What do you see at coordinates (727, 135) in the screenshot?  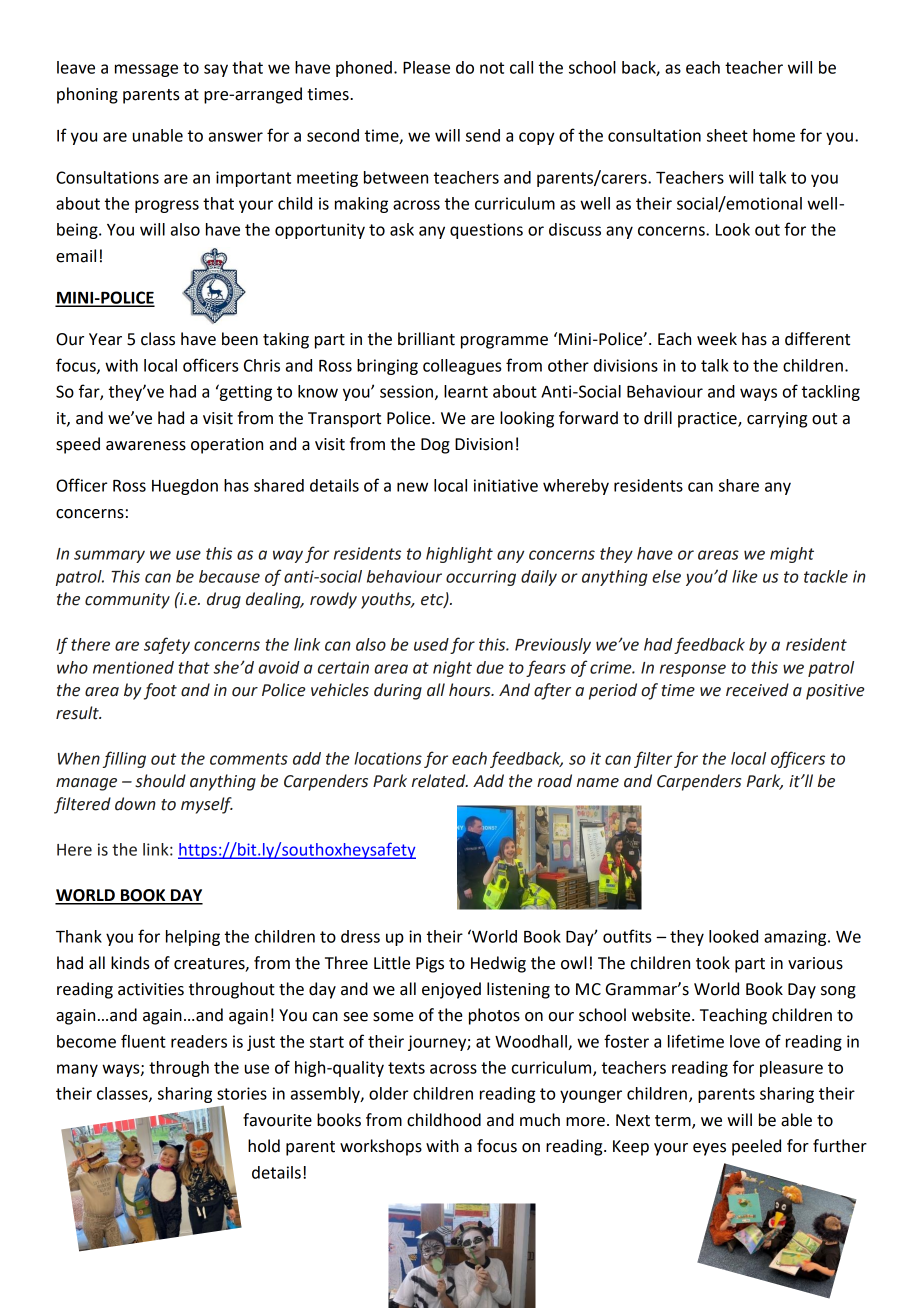 I see `sheet` at bounding box center [727, 135].
